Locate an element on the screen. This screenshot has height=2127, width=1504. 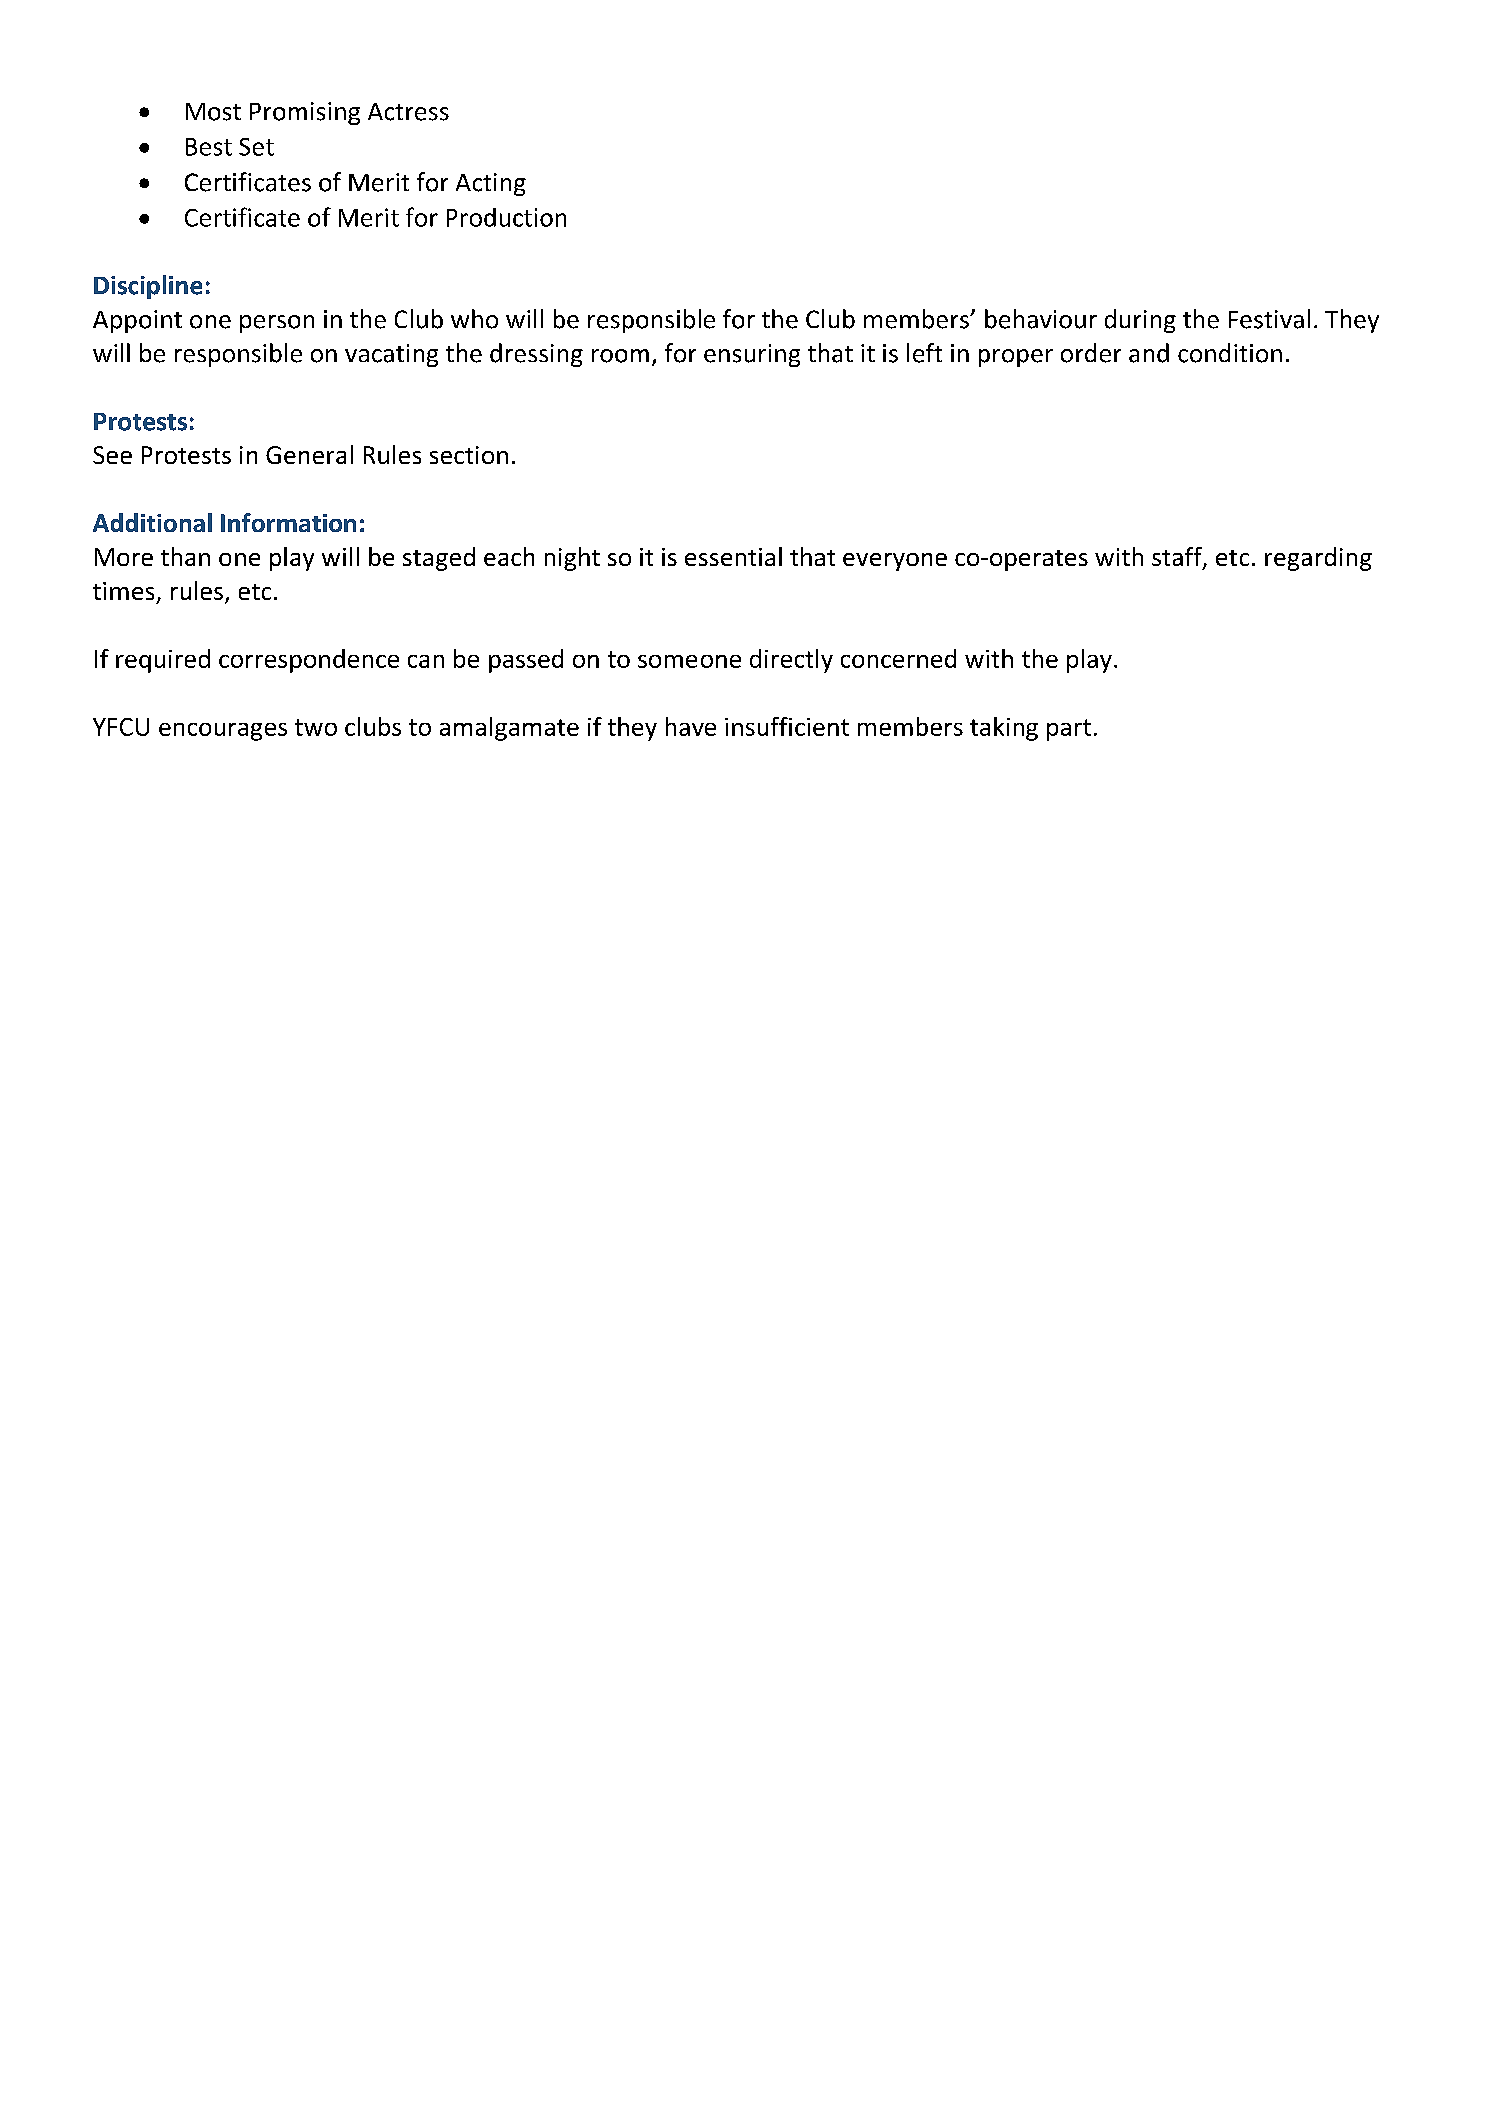
Set is located at coordinates (256, 147).
